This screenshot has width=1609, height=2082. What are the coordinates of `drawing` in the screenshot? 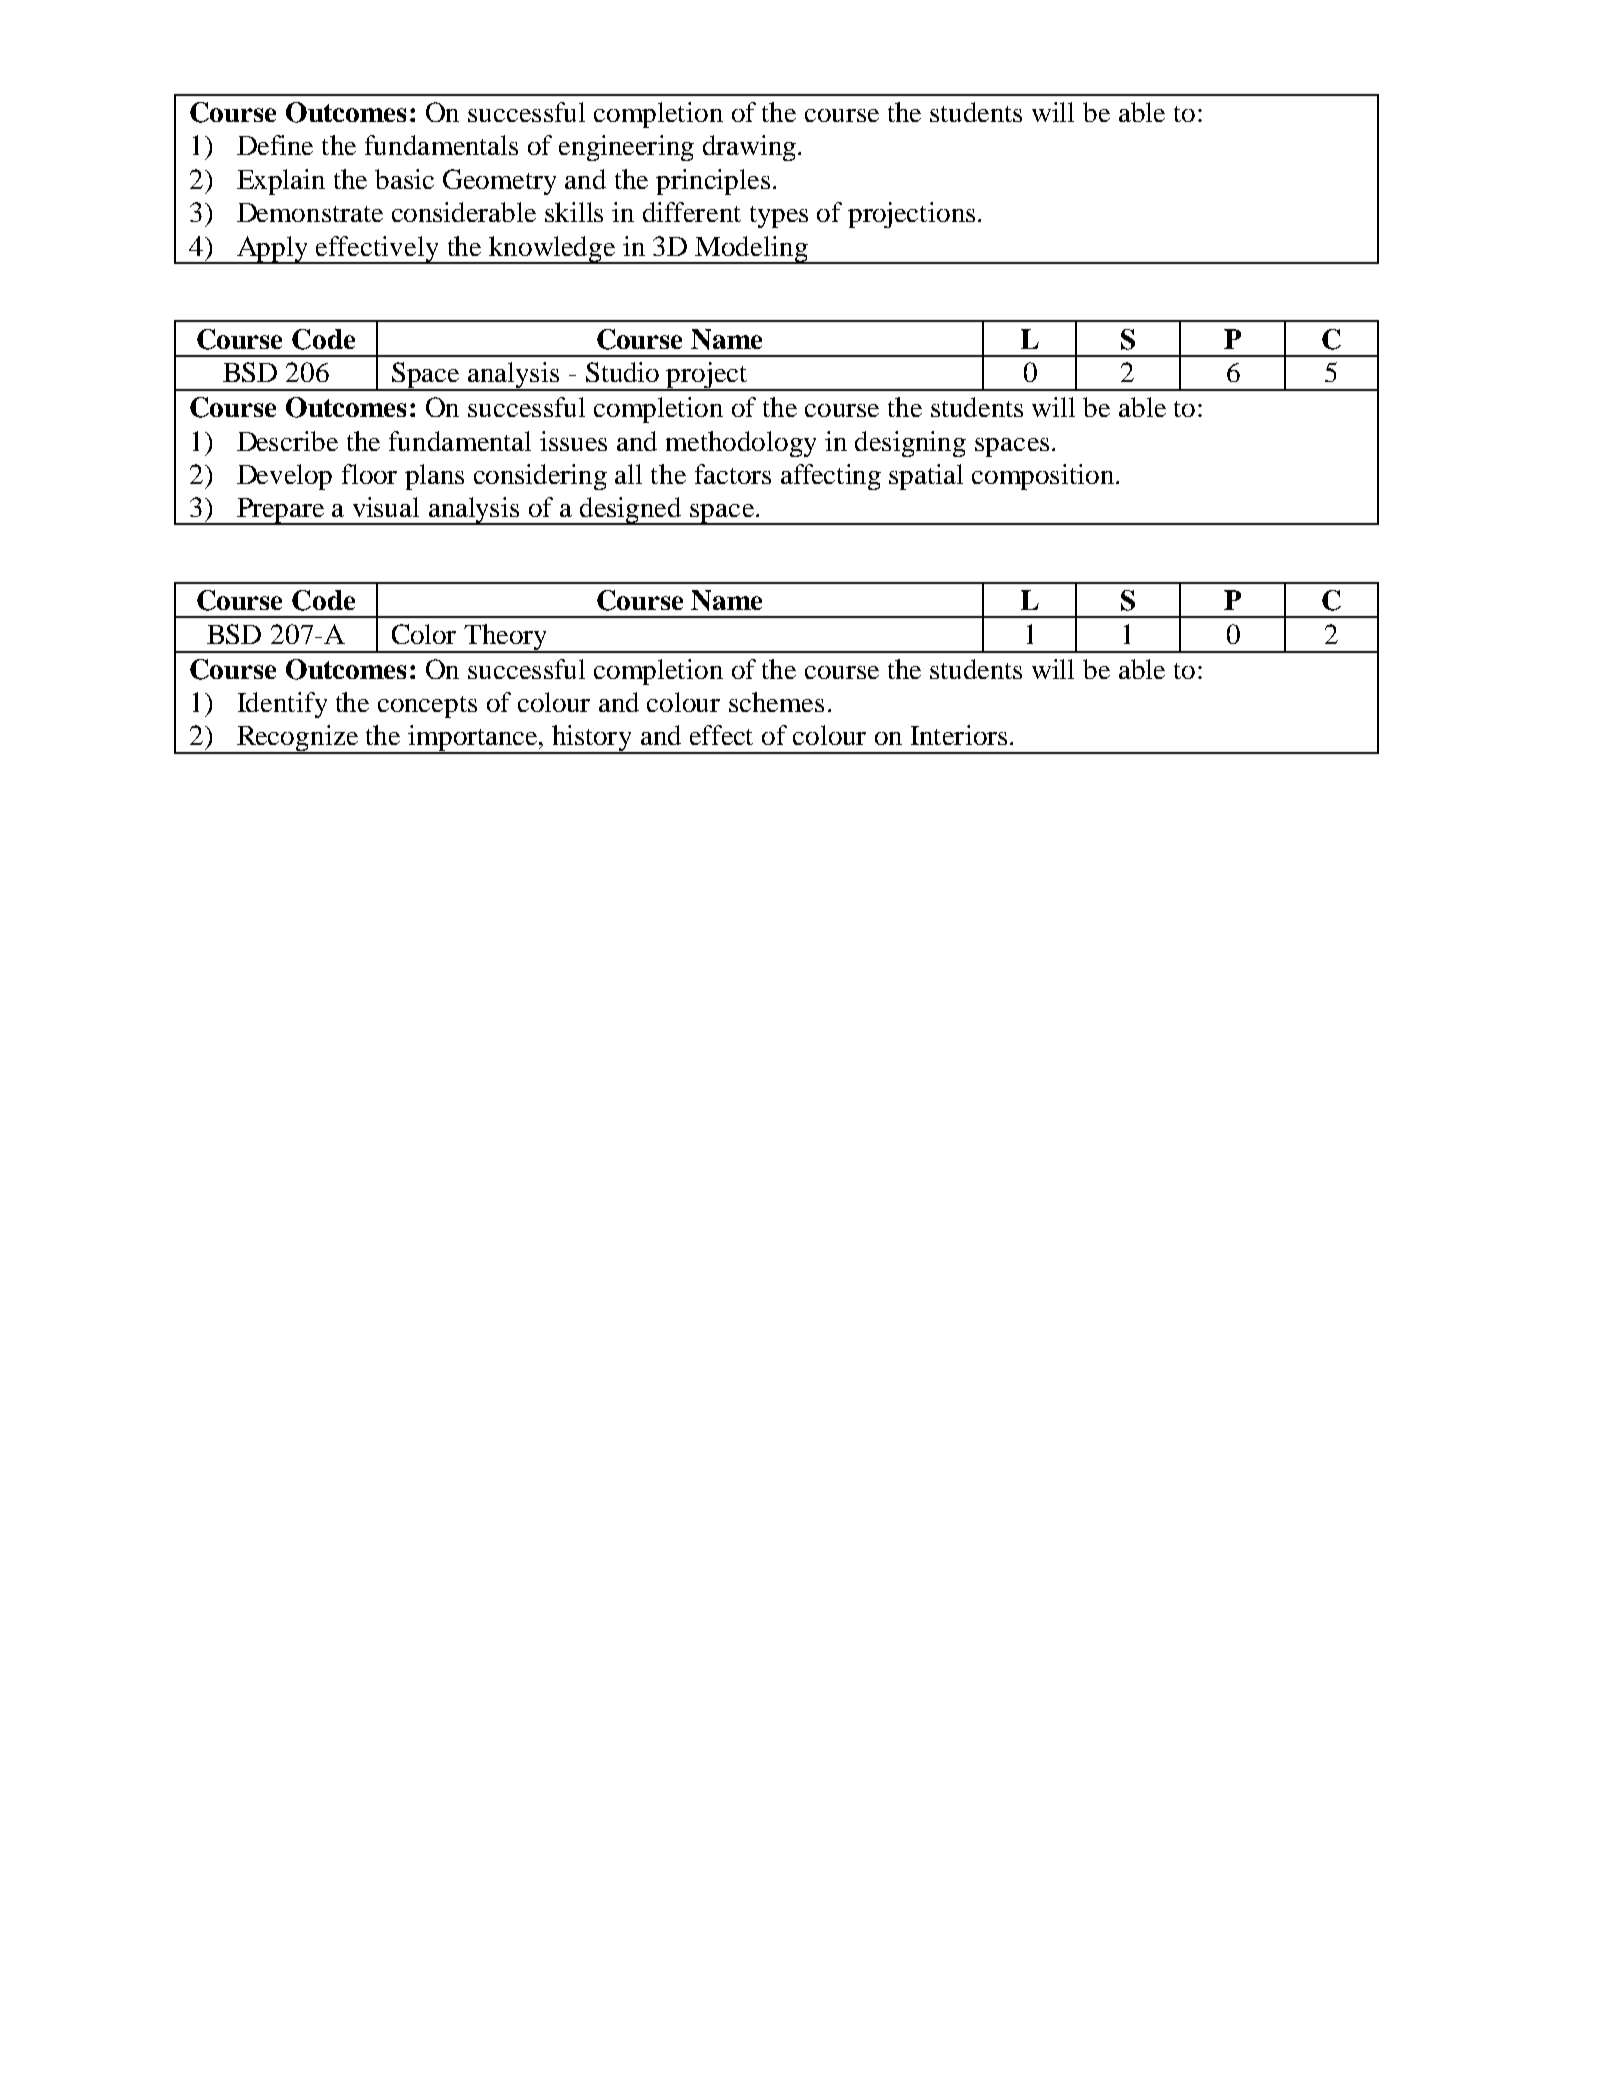 It's located at (751, 148).
